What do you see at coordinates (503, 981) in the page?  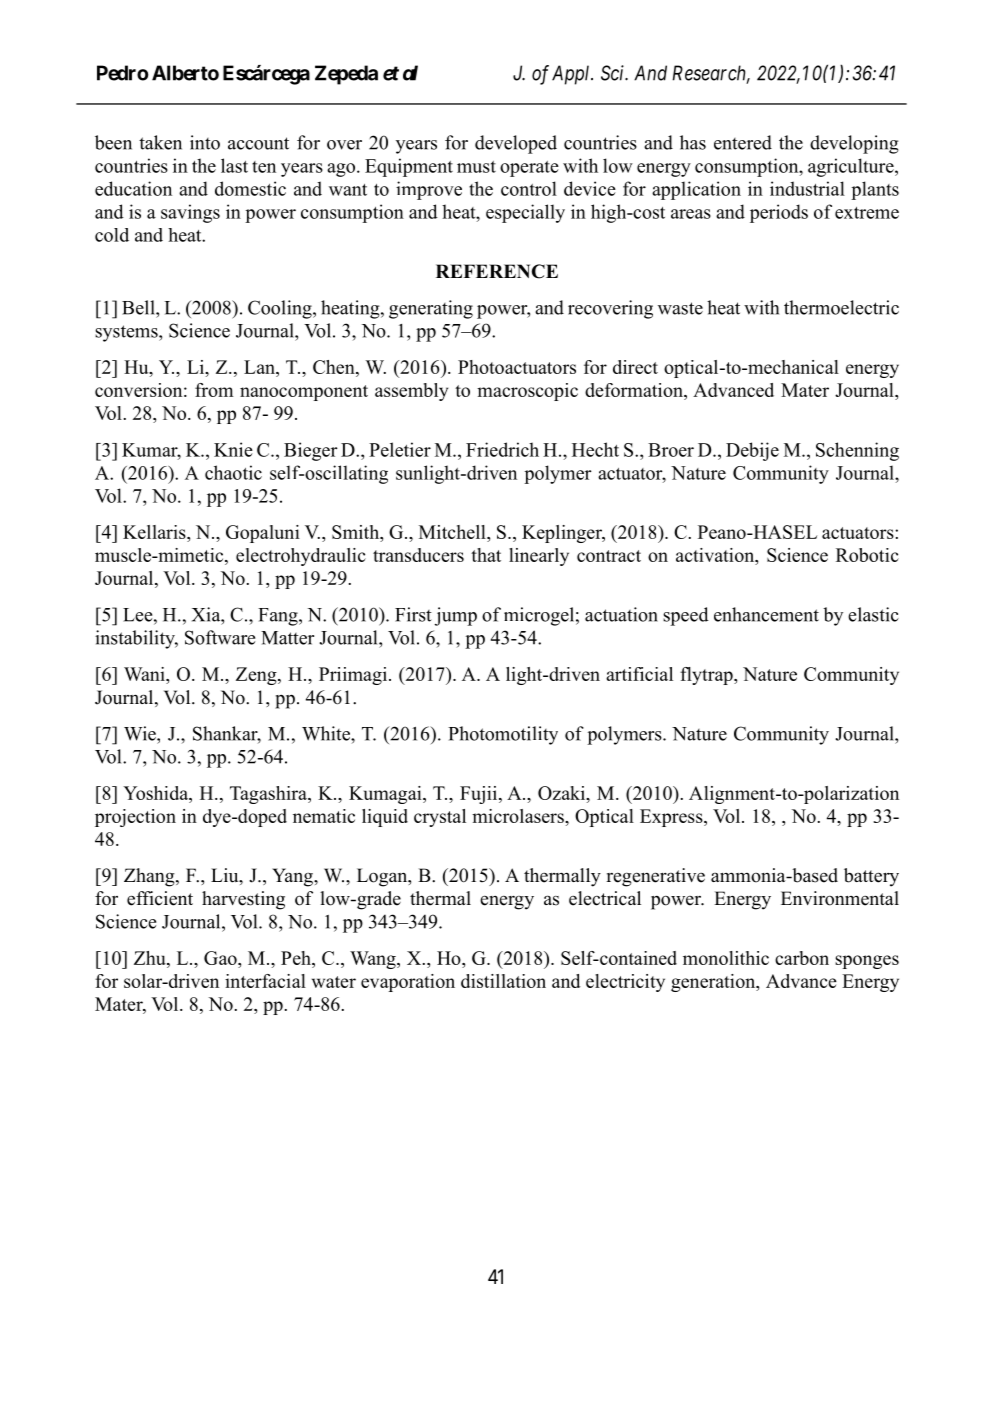 I see `distillation` at bounding box center [503, 981].
